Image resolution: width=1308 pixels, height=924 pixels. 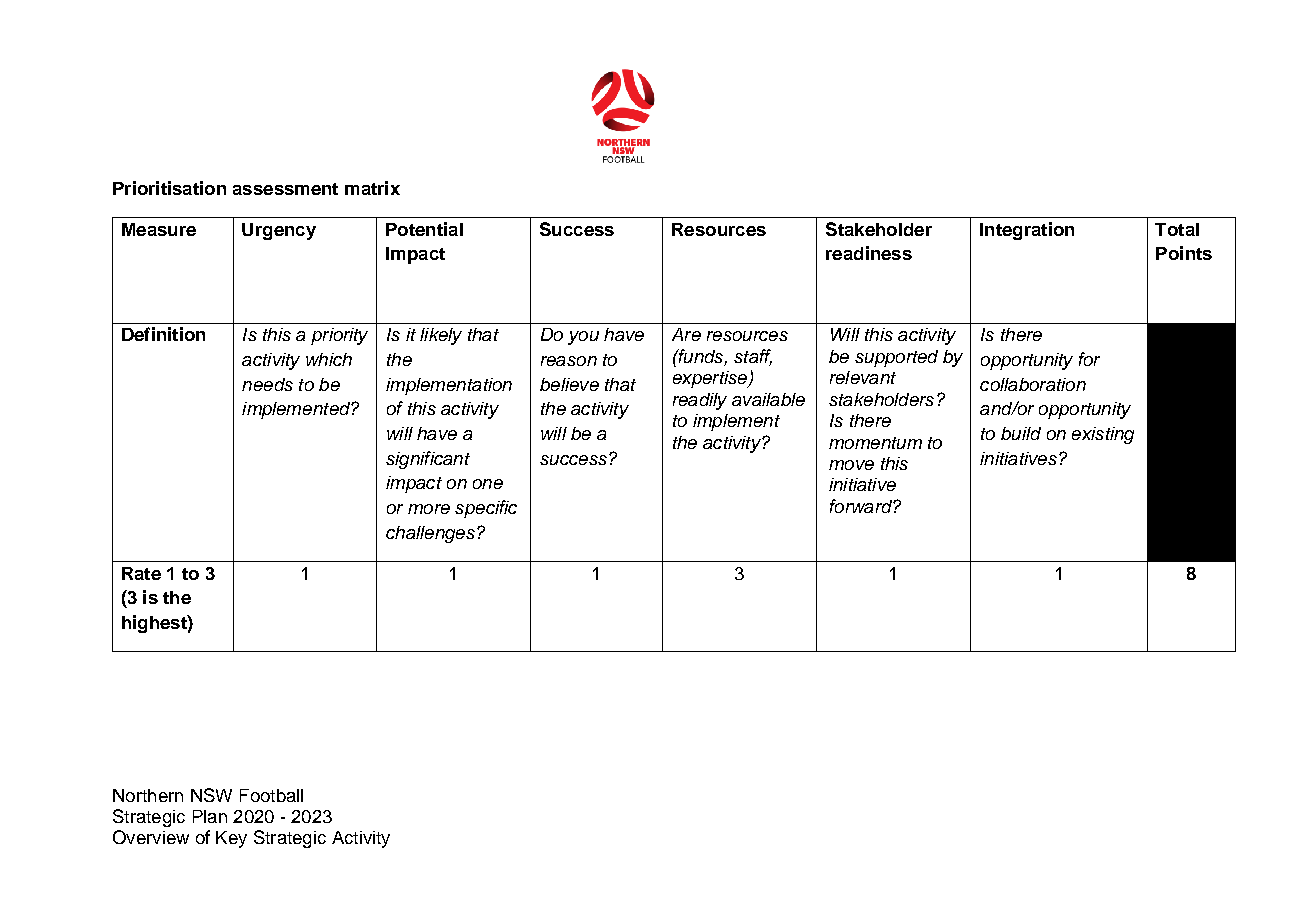 What do you see at coordinates (1027, 231) in the document?
I see `Integration` at bounding box center [1027, 231].
